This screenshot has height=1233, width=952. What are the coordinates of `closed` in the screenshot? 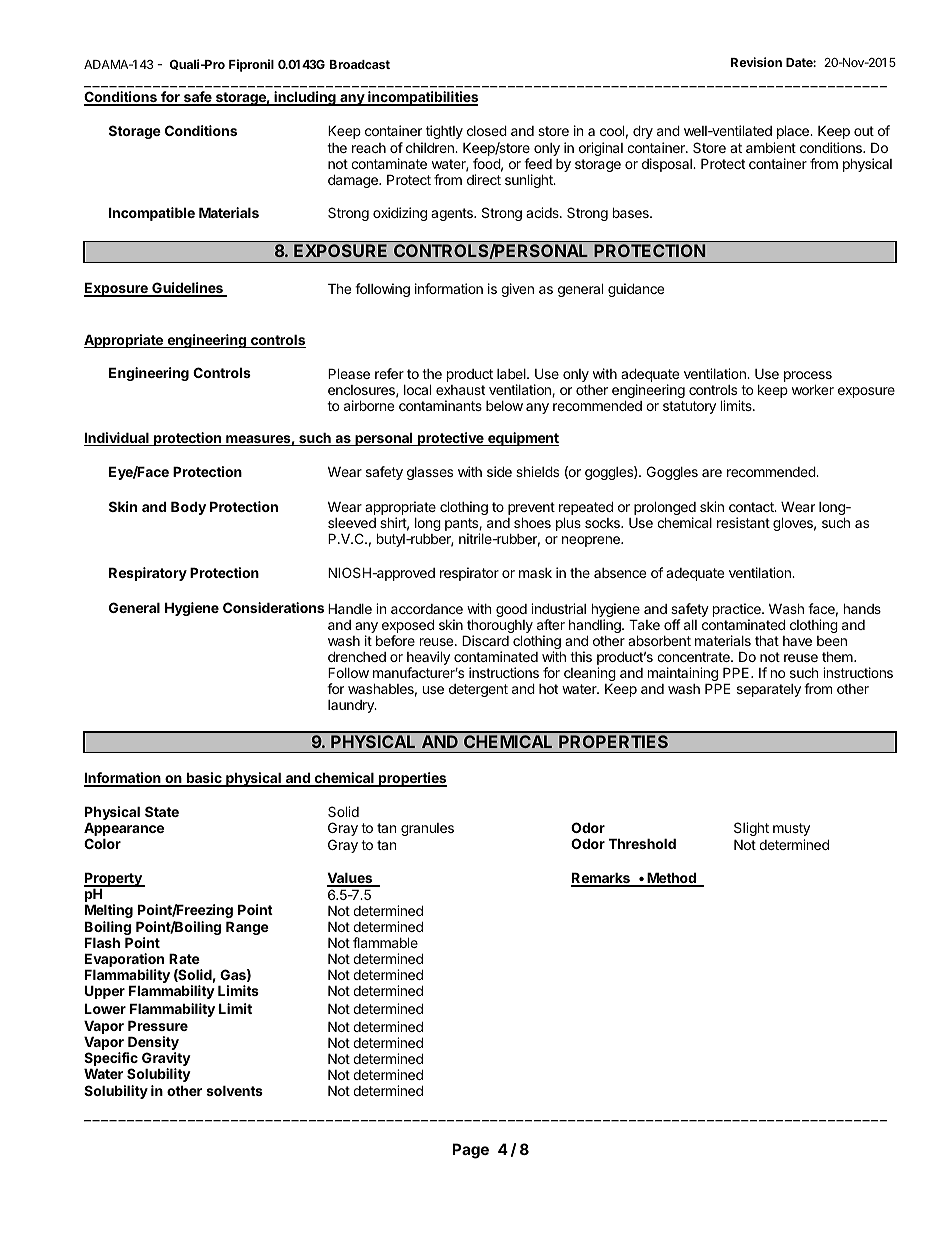 It's located at (487, 130).
